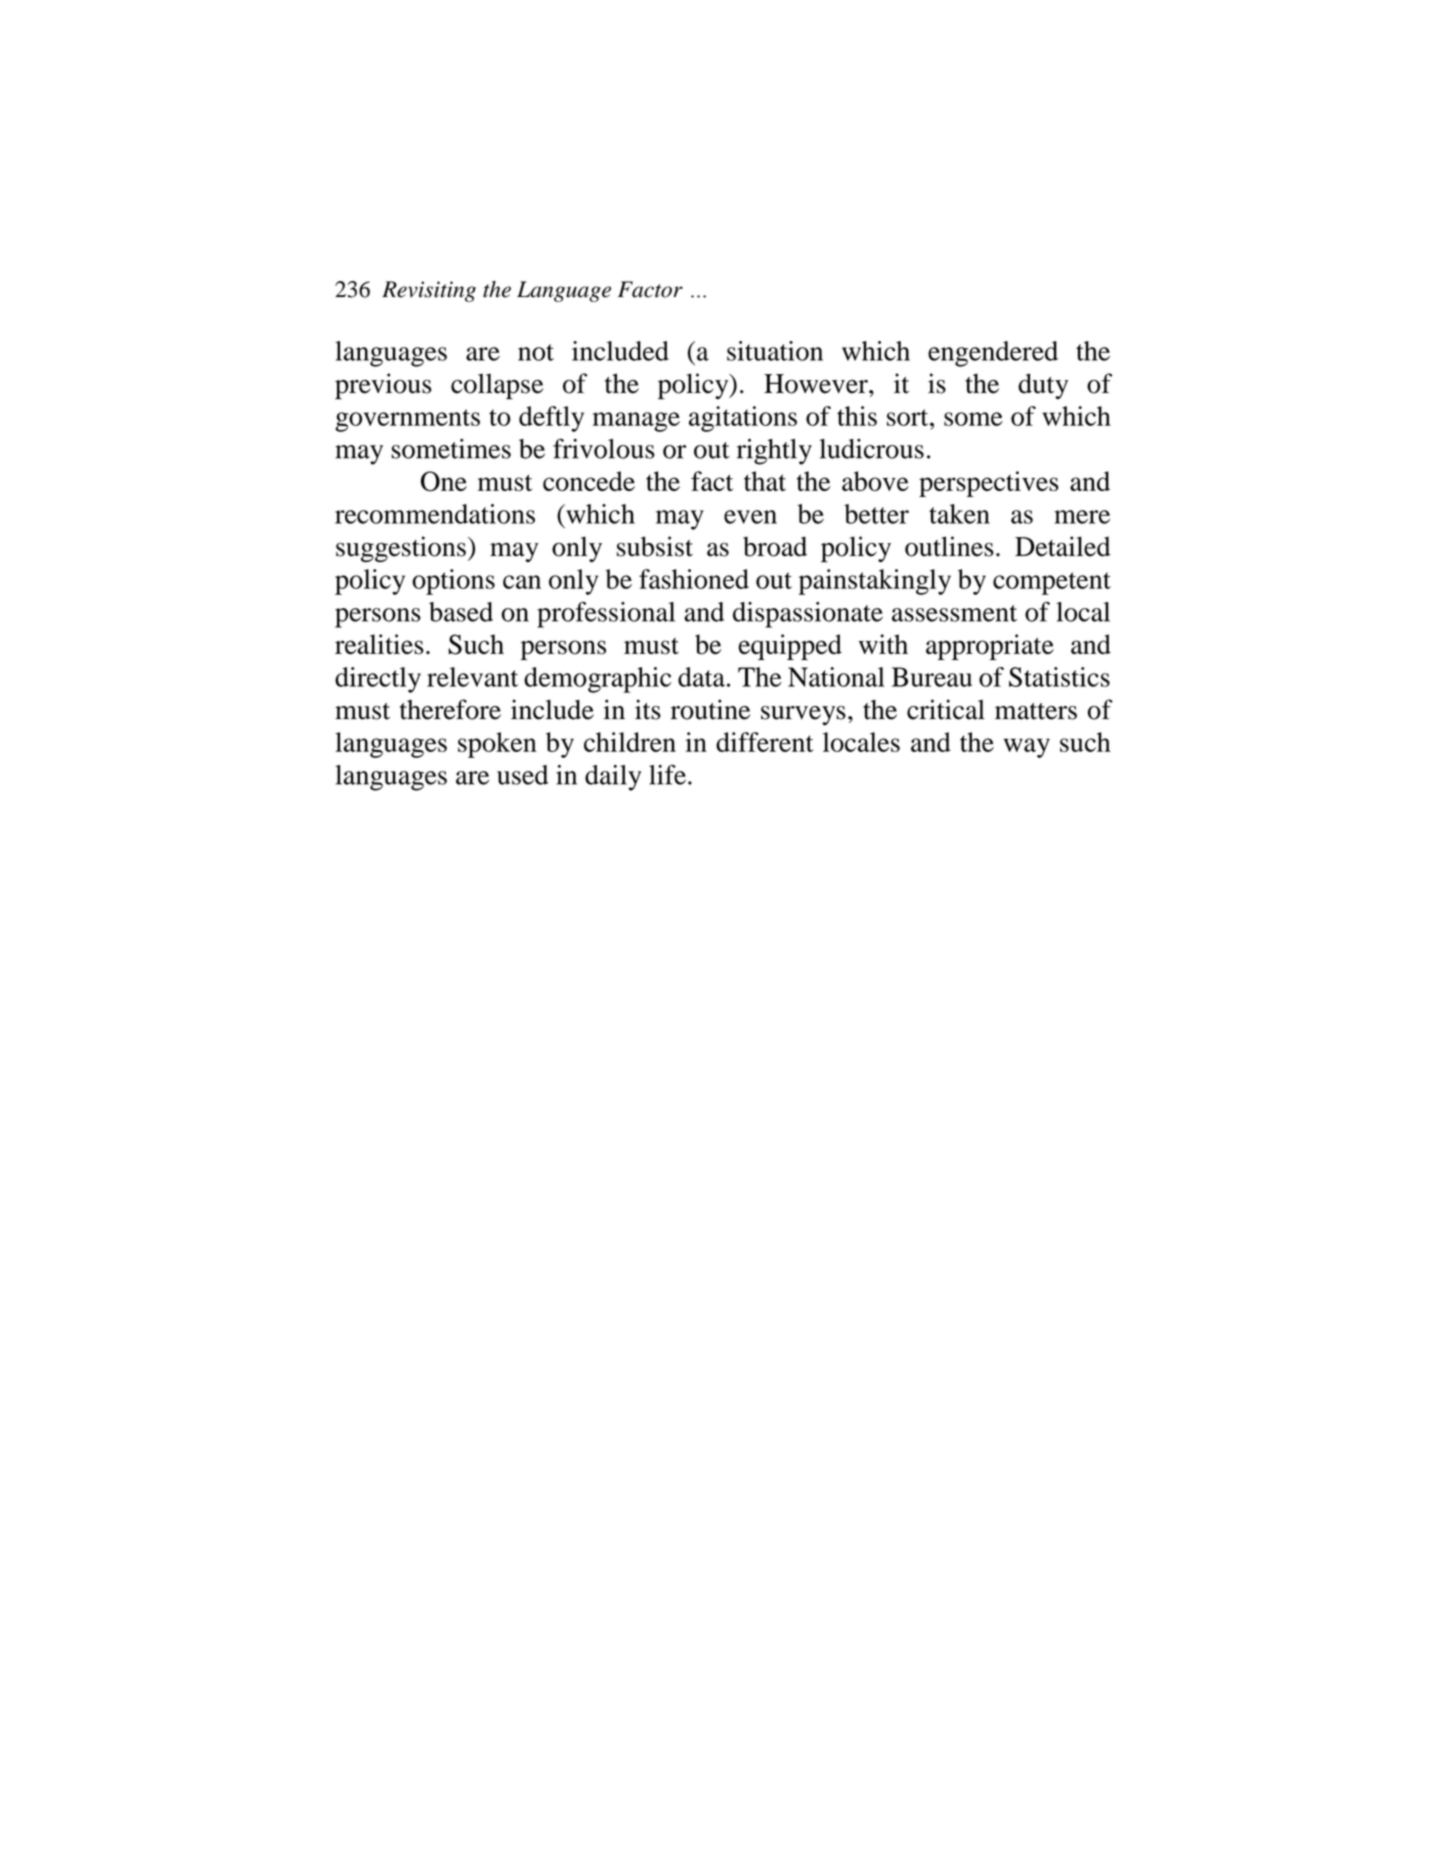 The height and width of the screenshot is (1871, 1446). What do you see at coordinates (429, 291) in the screenshot?
I see `Revisiting` at bounding box center [429, 291].
